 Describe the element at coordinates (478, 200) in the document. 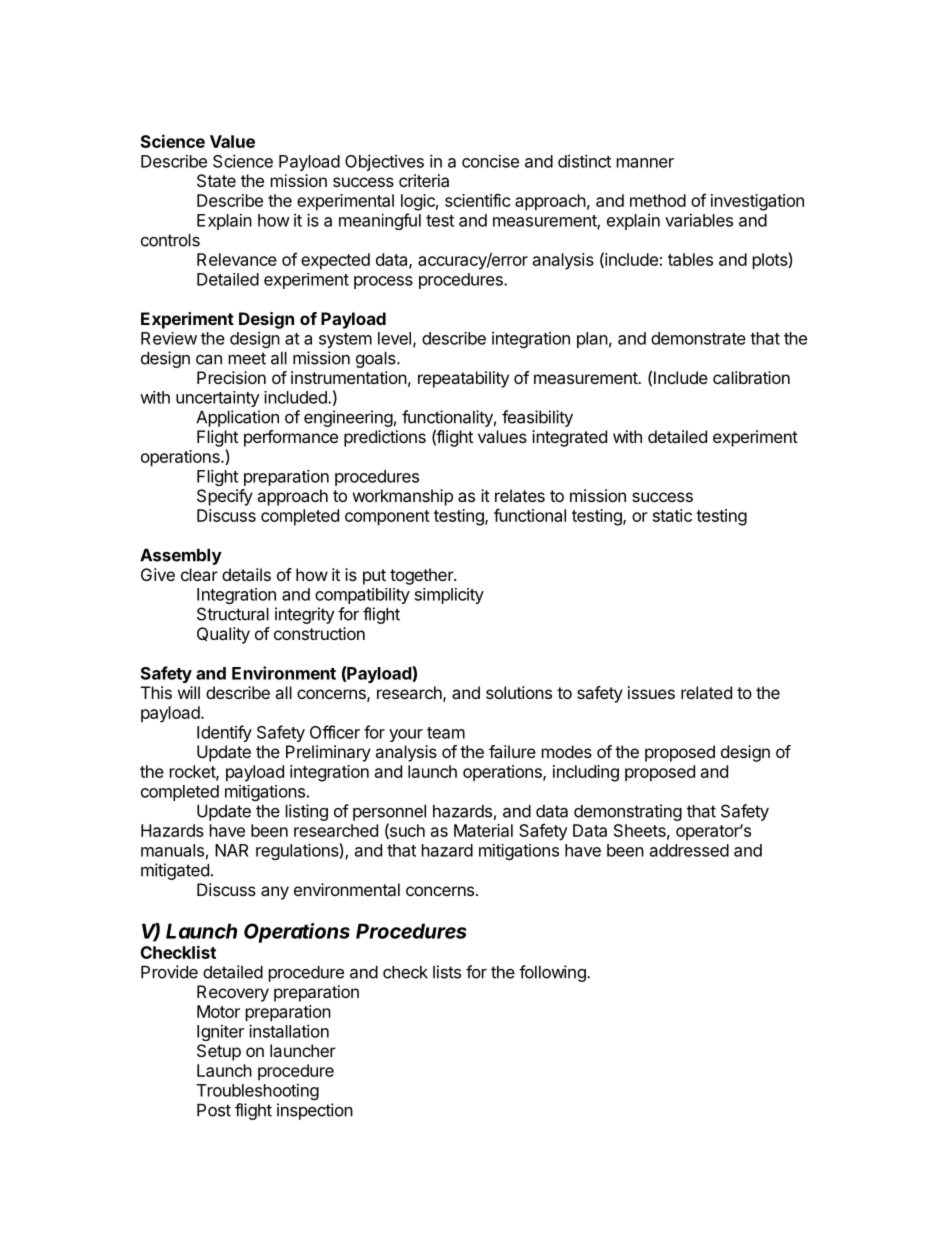

I see `scientific` at that location.
